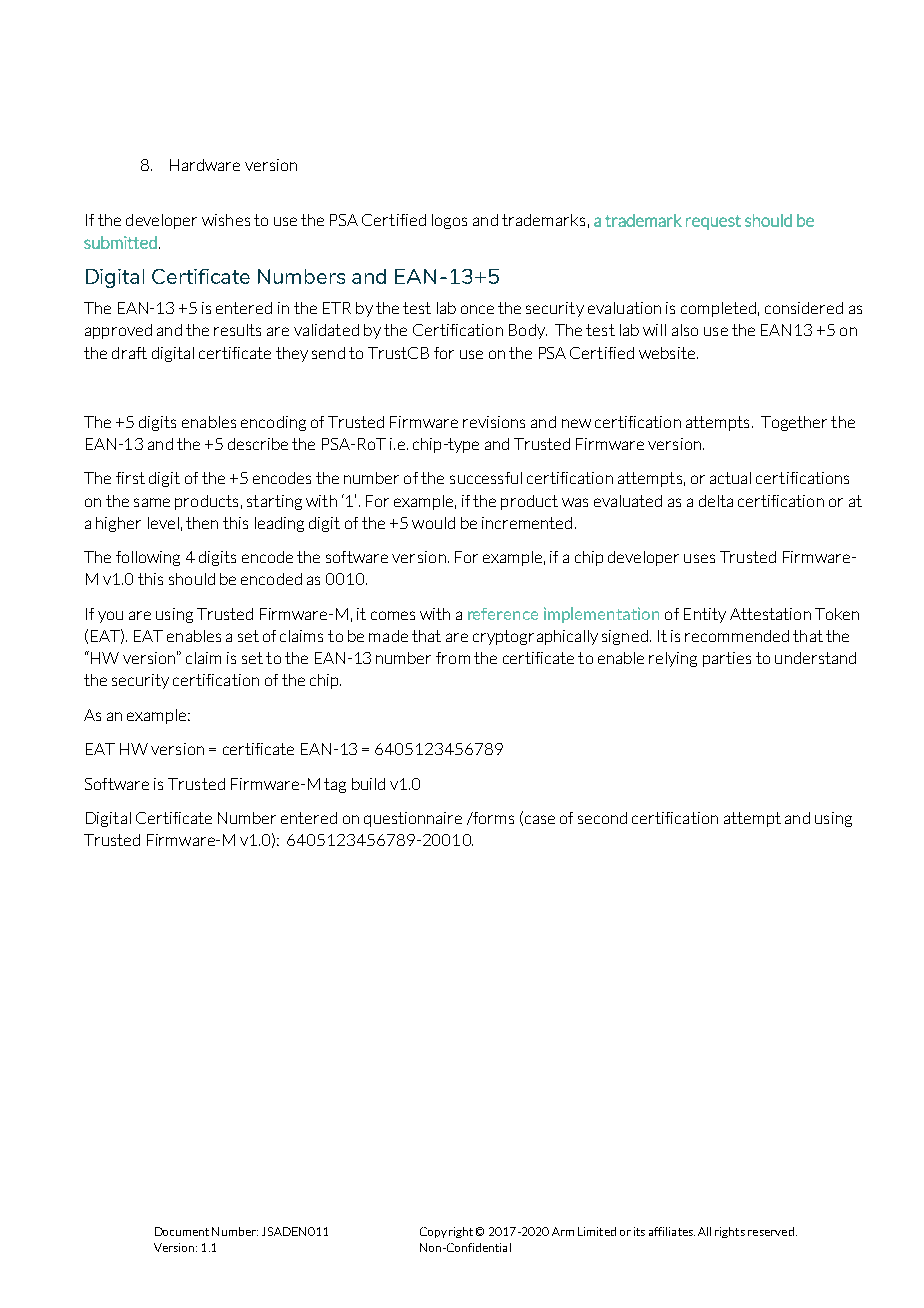 This image has width=924, height=1308. I want to click on questionnaire, so click(413, 819).
